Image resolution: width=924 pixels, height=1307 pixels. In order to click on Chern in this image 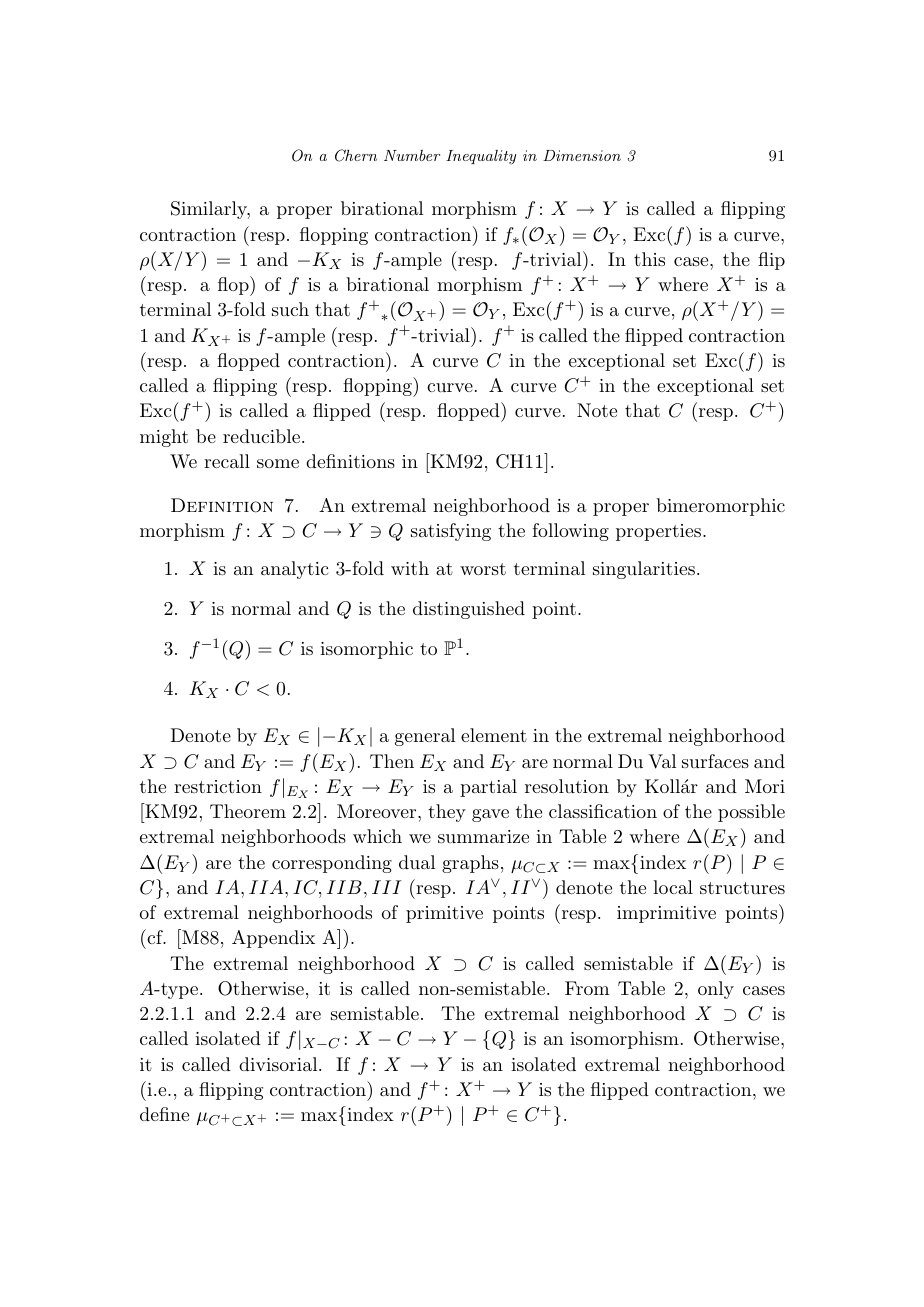, I will do `click(356, 155)`.
